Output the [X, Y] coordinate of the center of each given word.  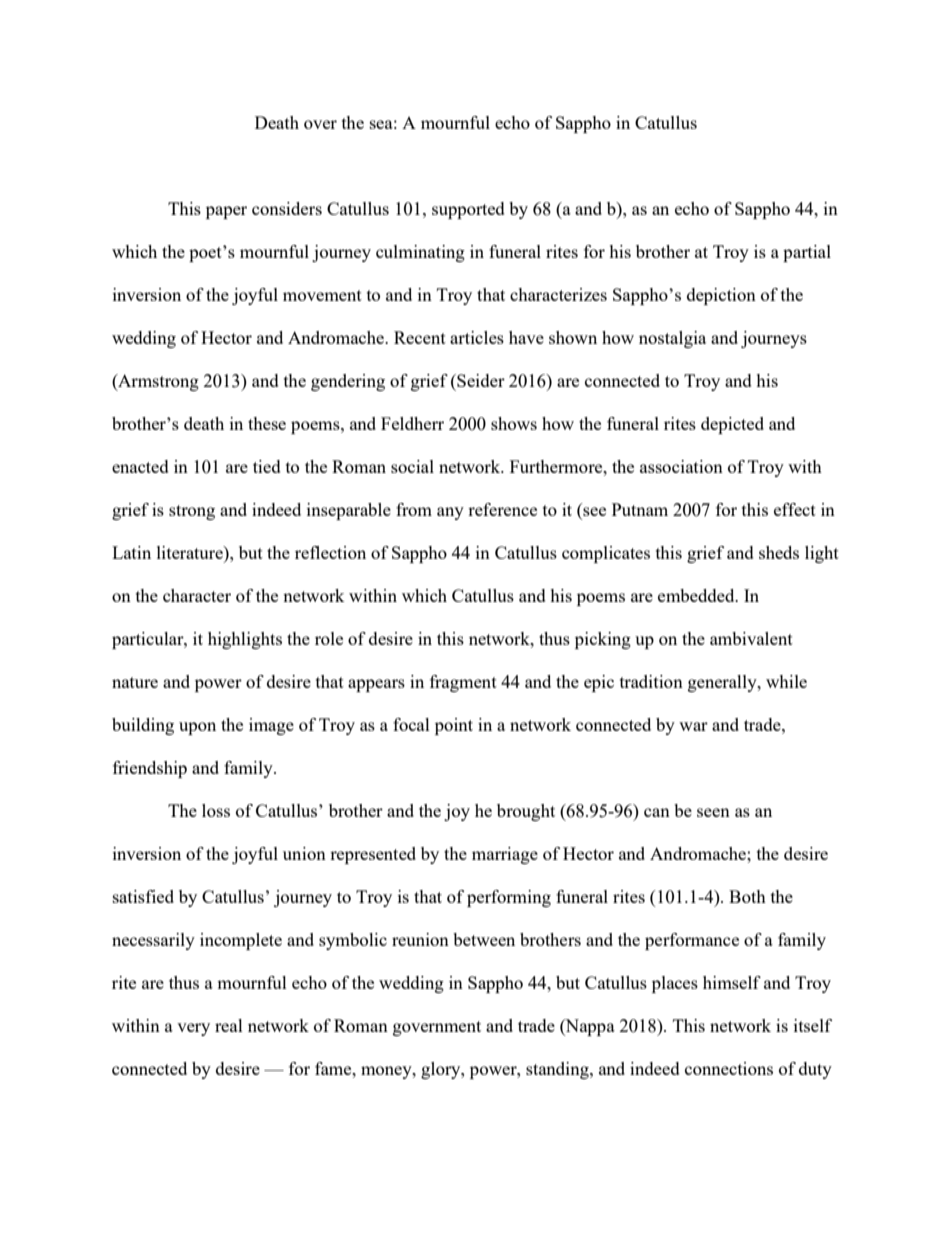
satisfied [143, 896]
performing [509, 898]
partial [807, 253]
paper [226, 212]
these [267, 423]
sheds [779, 552]
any [450, 513]
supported [468, 210]
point [454, 726]
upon [197, 728]
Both [747, 896]
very [193, 1029]
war [693, 726]
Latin [131, 552]
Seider [480, 380]
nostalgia [672, 339]
